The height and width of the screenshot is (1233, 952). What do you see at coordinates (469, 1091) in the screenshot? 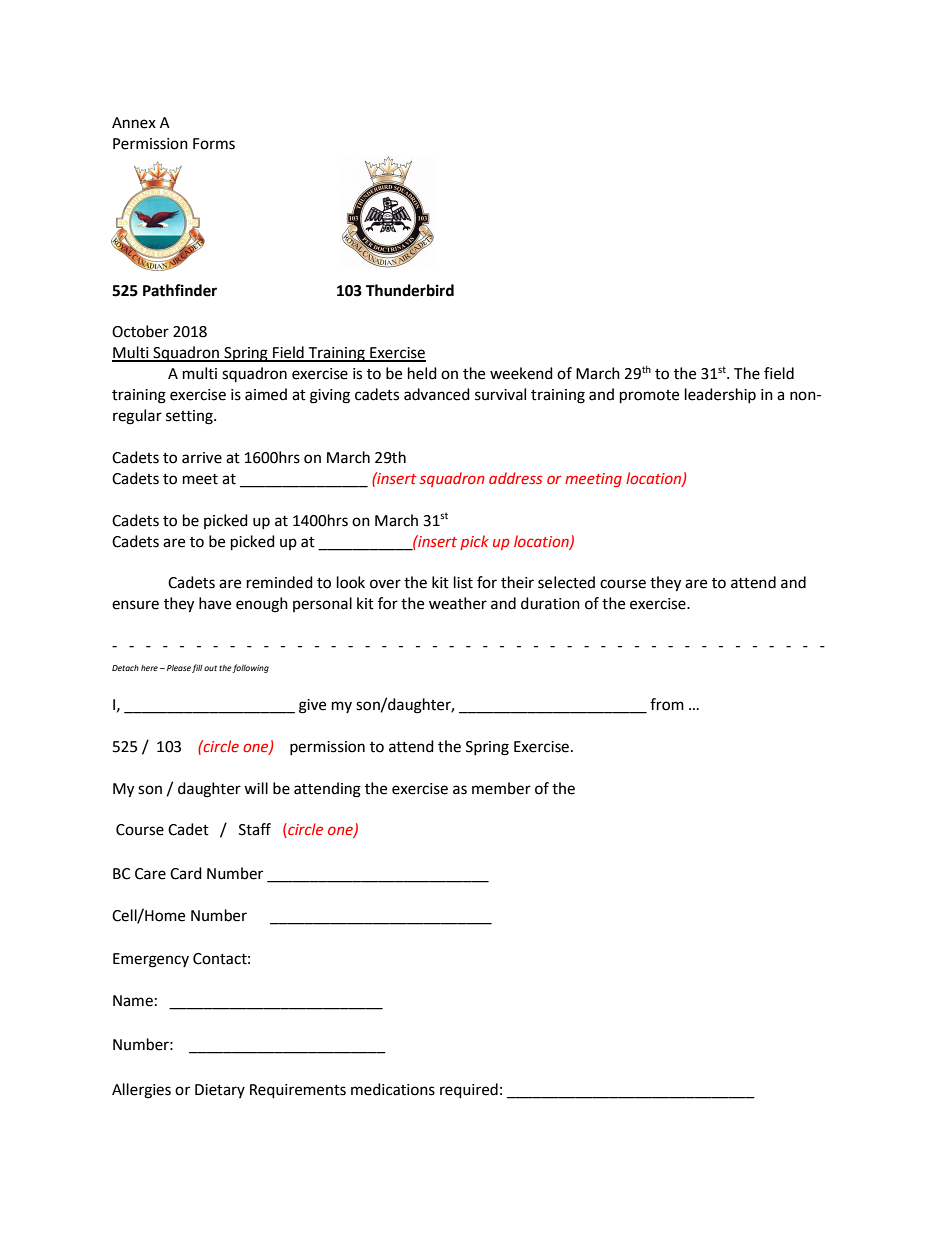
I see `required` at bounding box center [469, 1091].
